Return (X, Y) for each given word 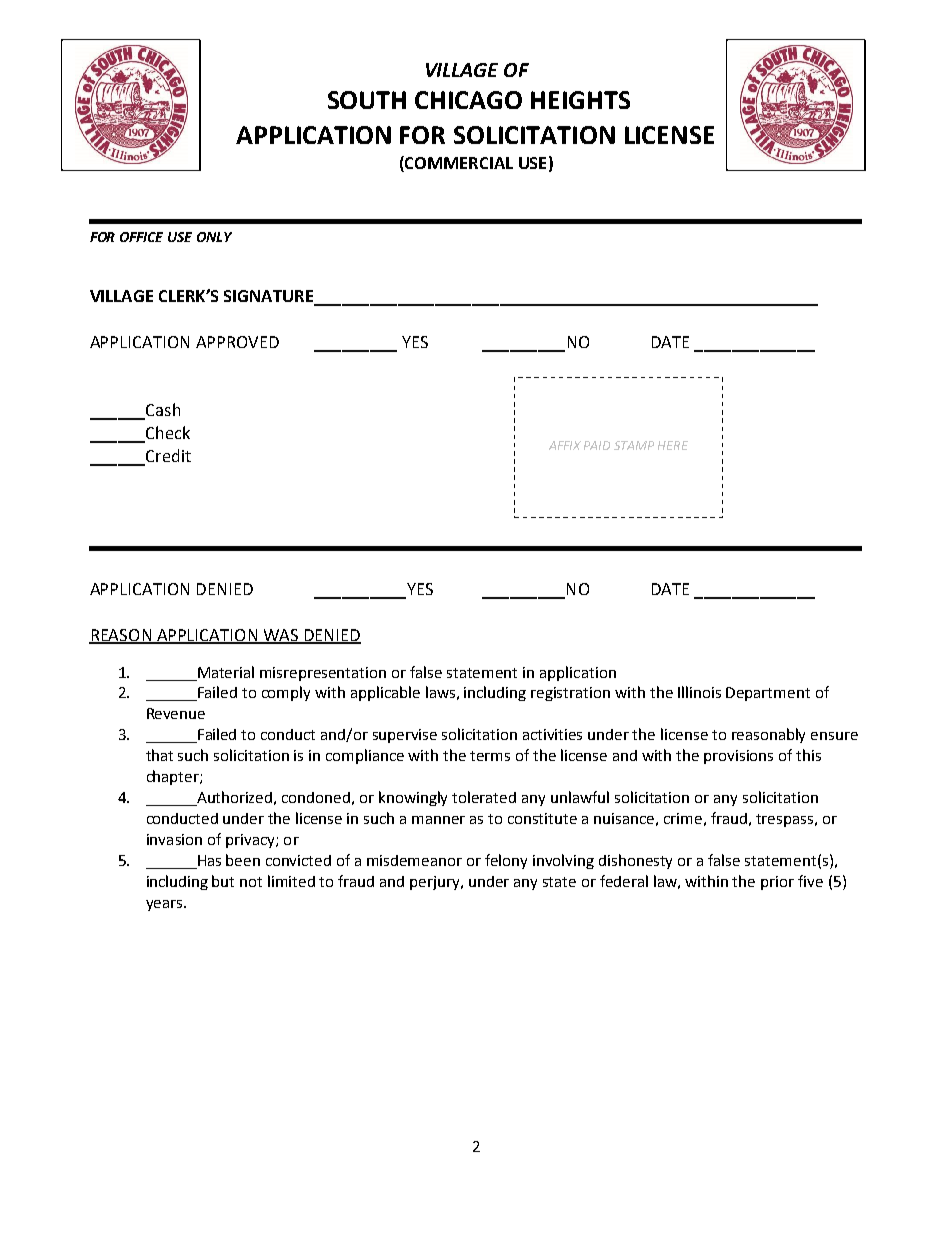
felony (506, 861)
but (223, 881)
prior (777, 883)
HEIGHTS (580, 100)
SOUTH (367, 100)
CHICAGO (468, 100)
